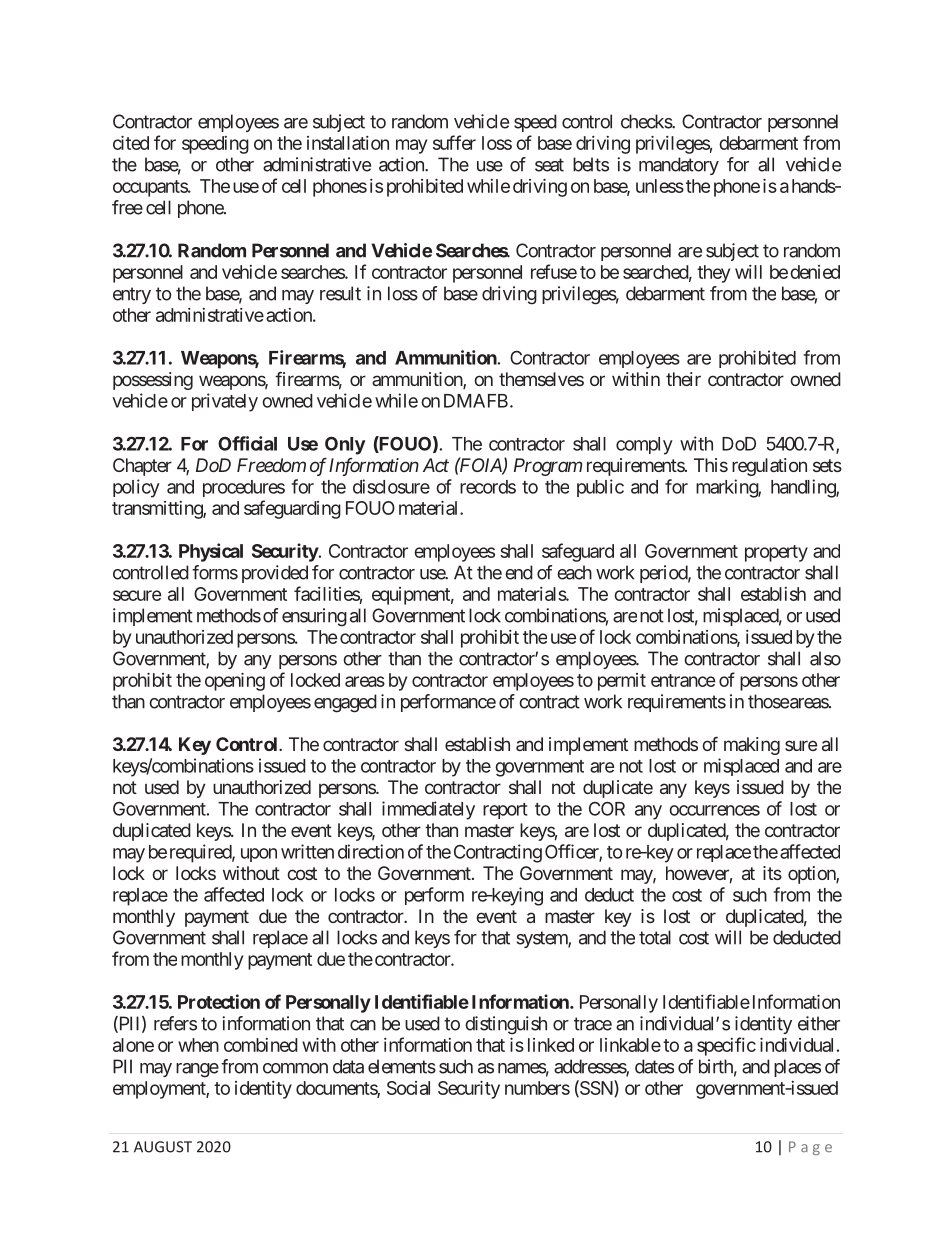 This screenshot has width=952, height=1233. What do you see at coordinates (683, 379) in the screenshot?
I see `their` at bounding box center [683, 379].
